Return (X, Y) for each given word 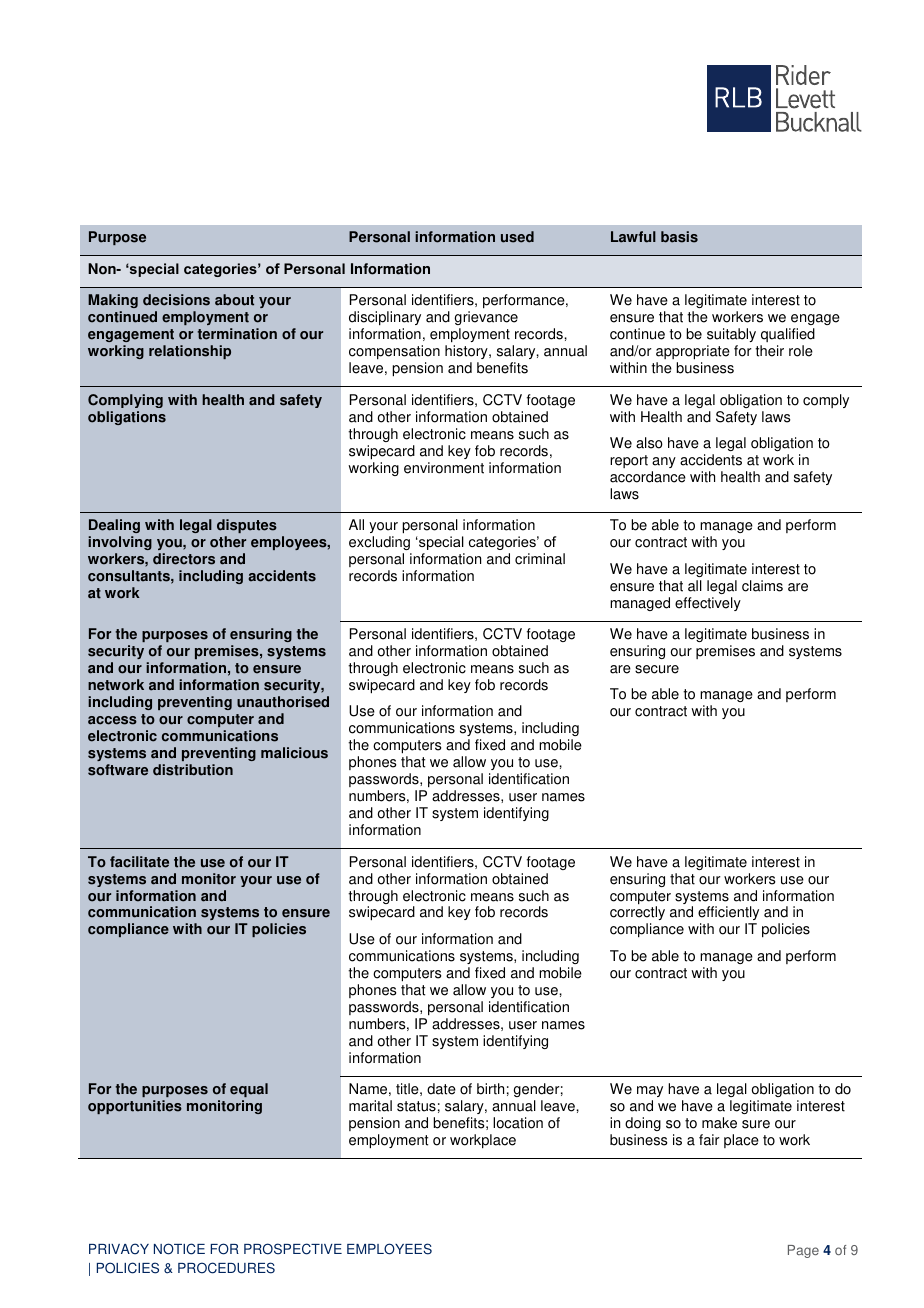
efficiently (728, 915)
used (517, 237)
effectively (708, 604)
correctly (637, 915)
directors (184, 559)
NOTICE (179, 1249)
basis (679, 237)
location (518, 1123)
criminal (540, 559)
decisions (176, 300)
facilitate (139, 862)
